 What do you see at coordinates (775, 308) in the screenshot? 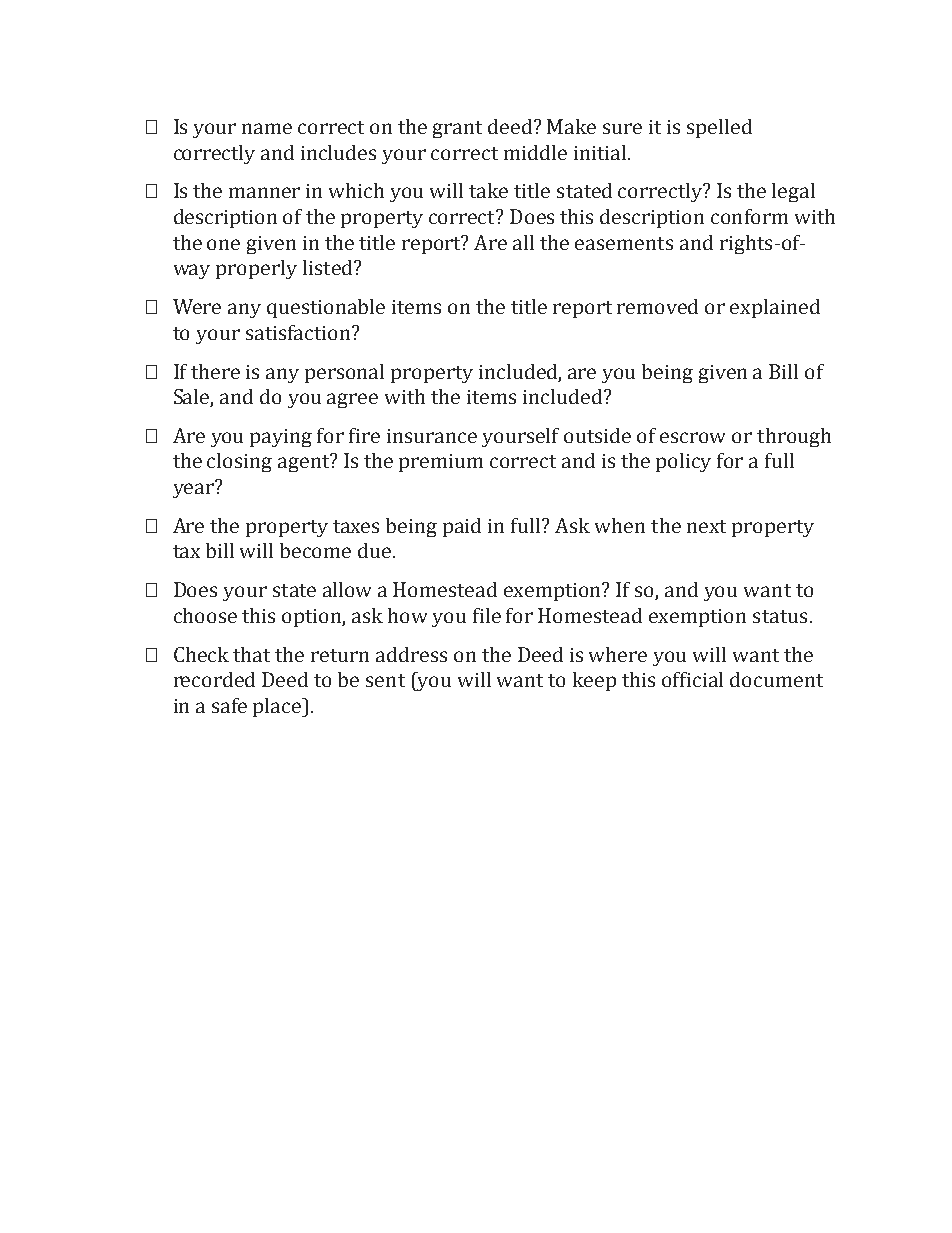
I see `explained` at bounding box center [775, 308].
